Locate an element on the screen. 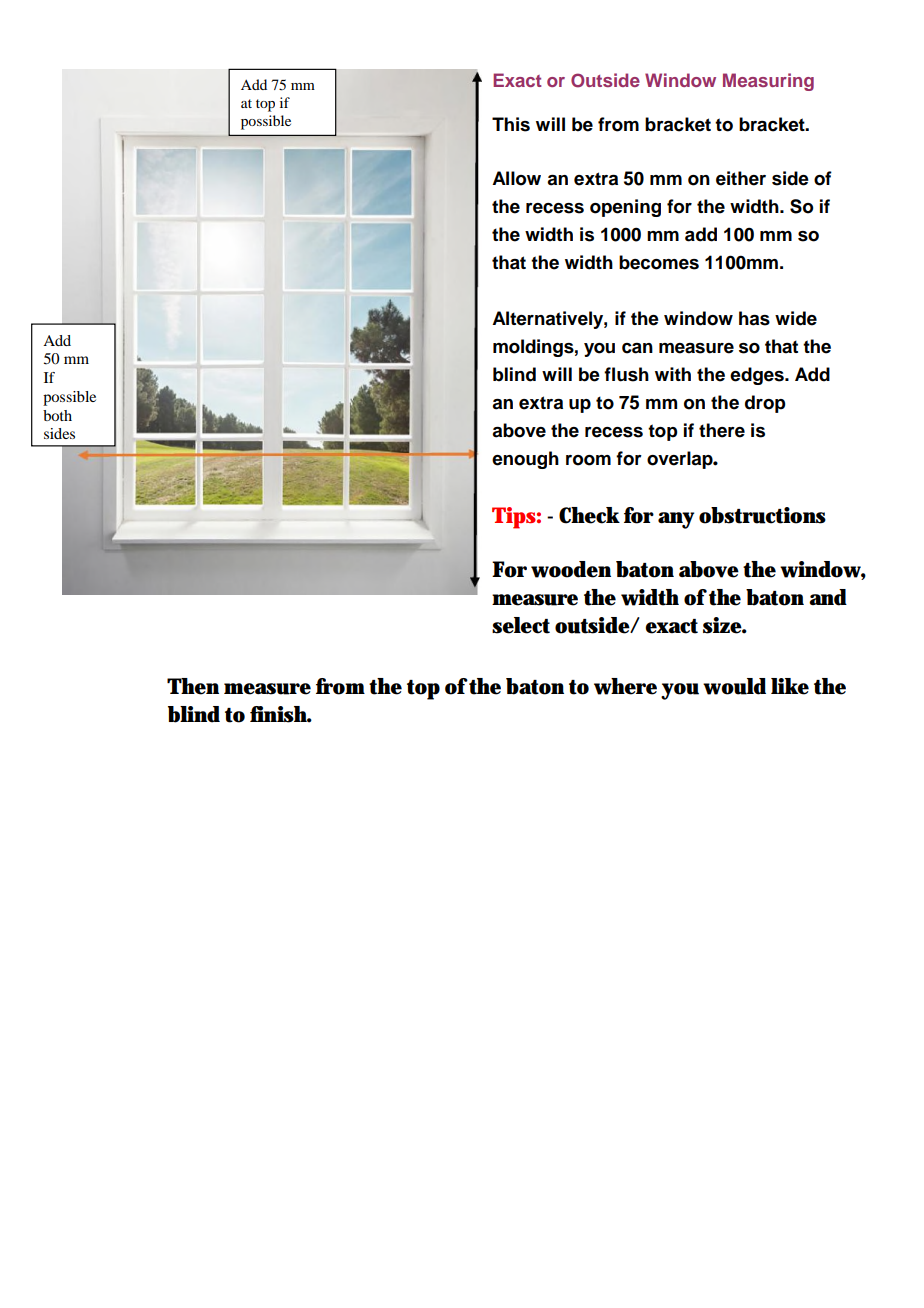 This screenshot has width=924, height=1308. both is located at coordinates (57, 415).
